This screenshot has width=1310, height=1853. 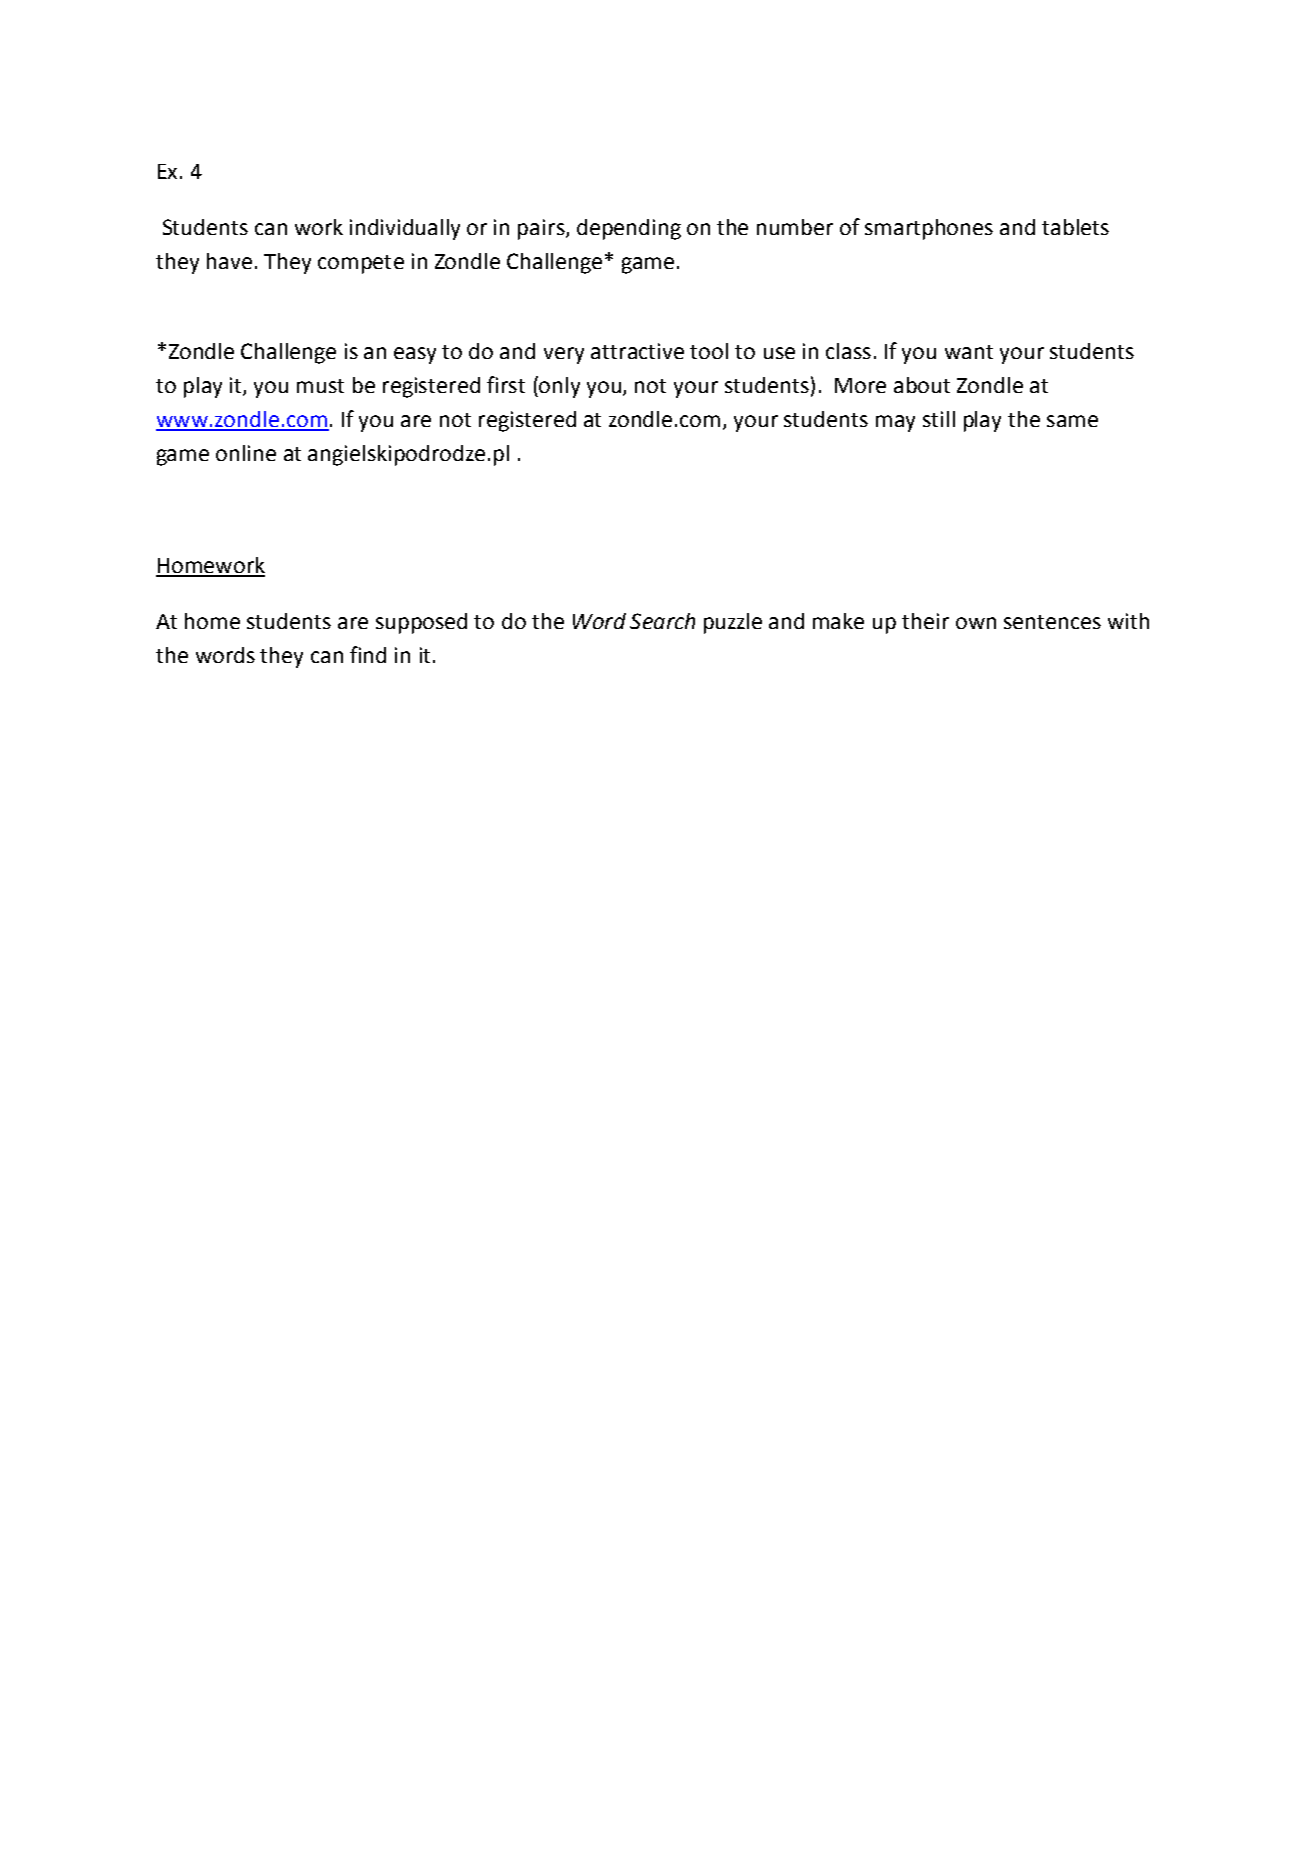 I want to click on Search, so click(x=662, y=621).
